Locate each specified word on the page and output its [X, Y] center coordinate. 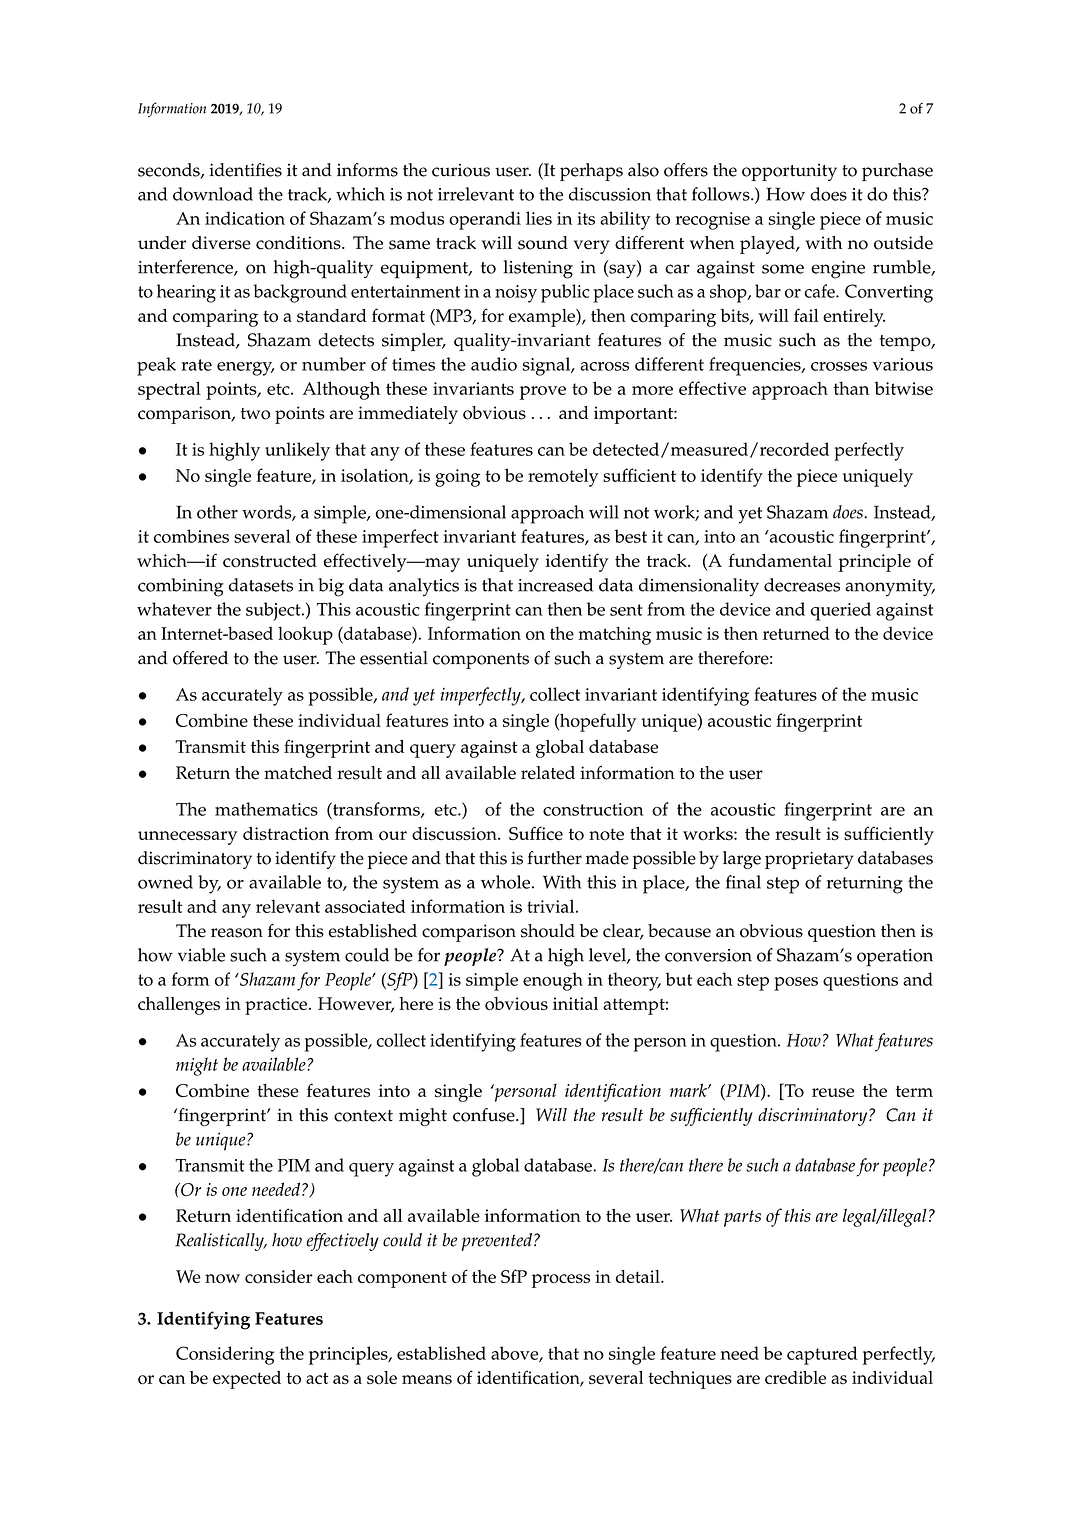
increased [555, 585]
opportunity [789, 172]
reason [237, 933]
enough [553, 981]
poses [796, 984]
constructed [270, 561]
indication [245, 218]
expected [247, 1380]
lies [539, 218]
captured [822, 1355]
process [561, 1281]
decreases [802, 585]
